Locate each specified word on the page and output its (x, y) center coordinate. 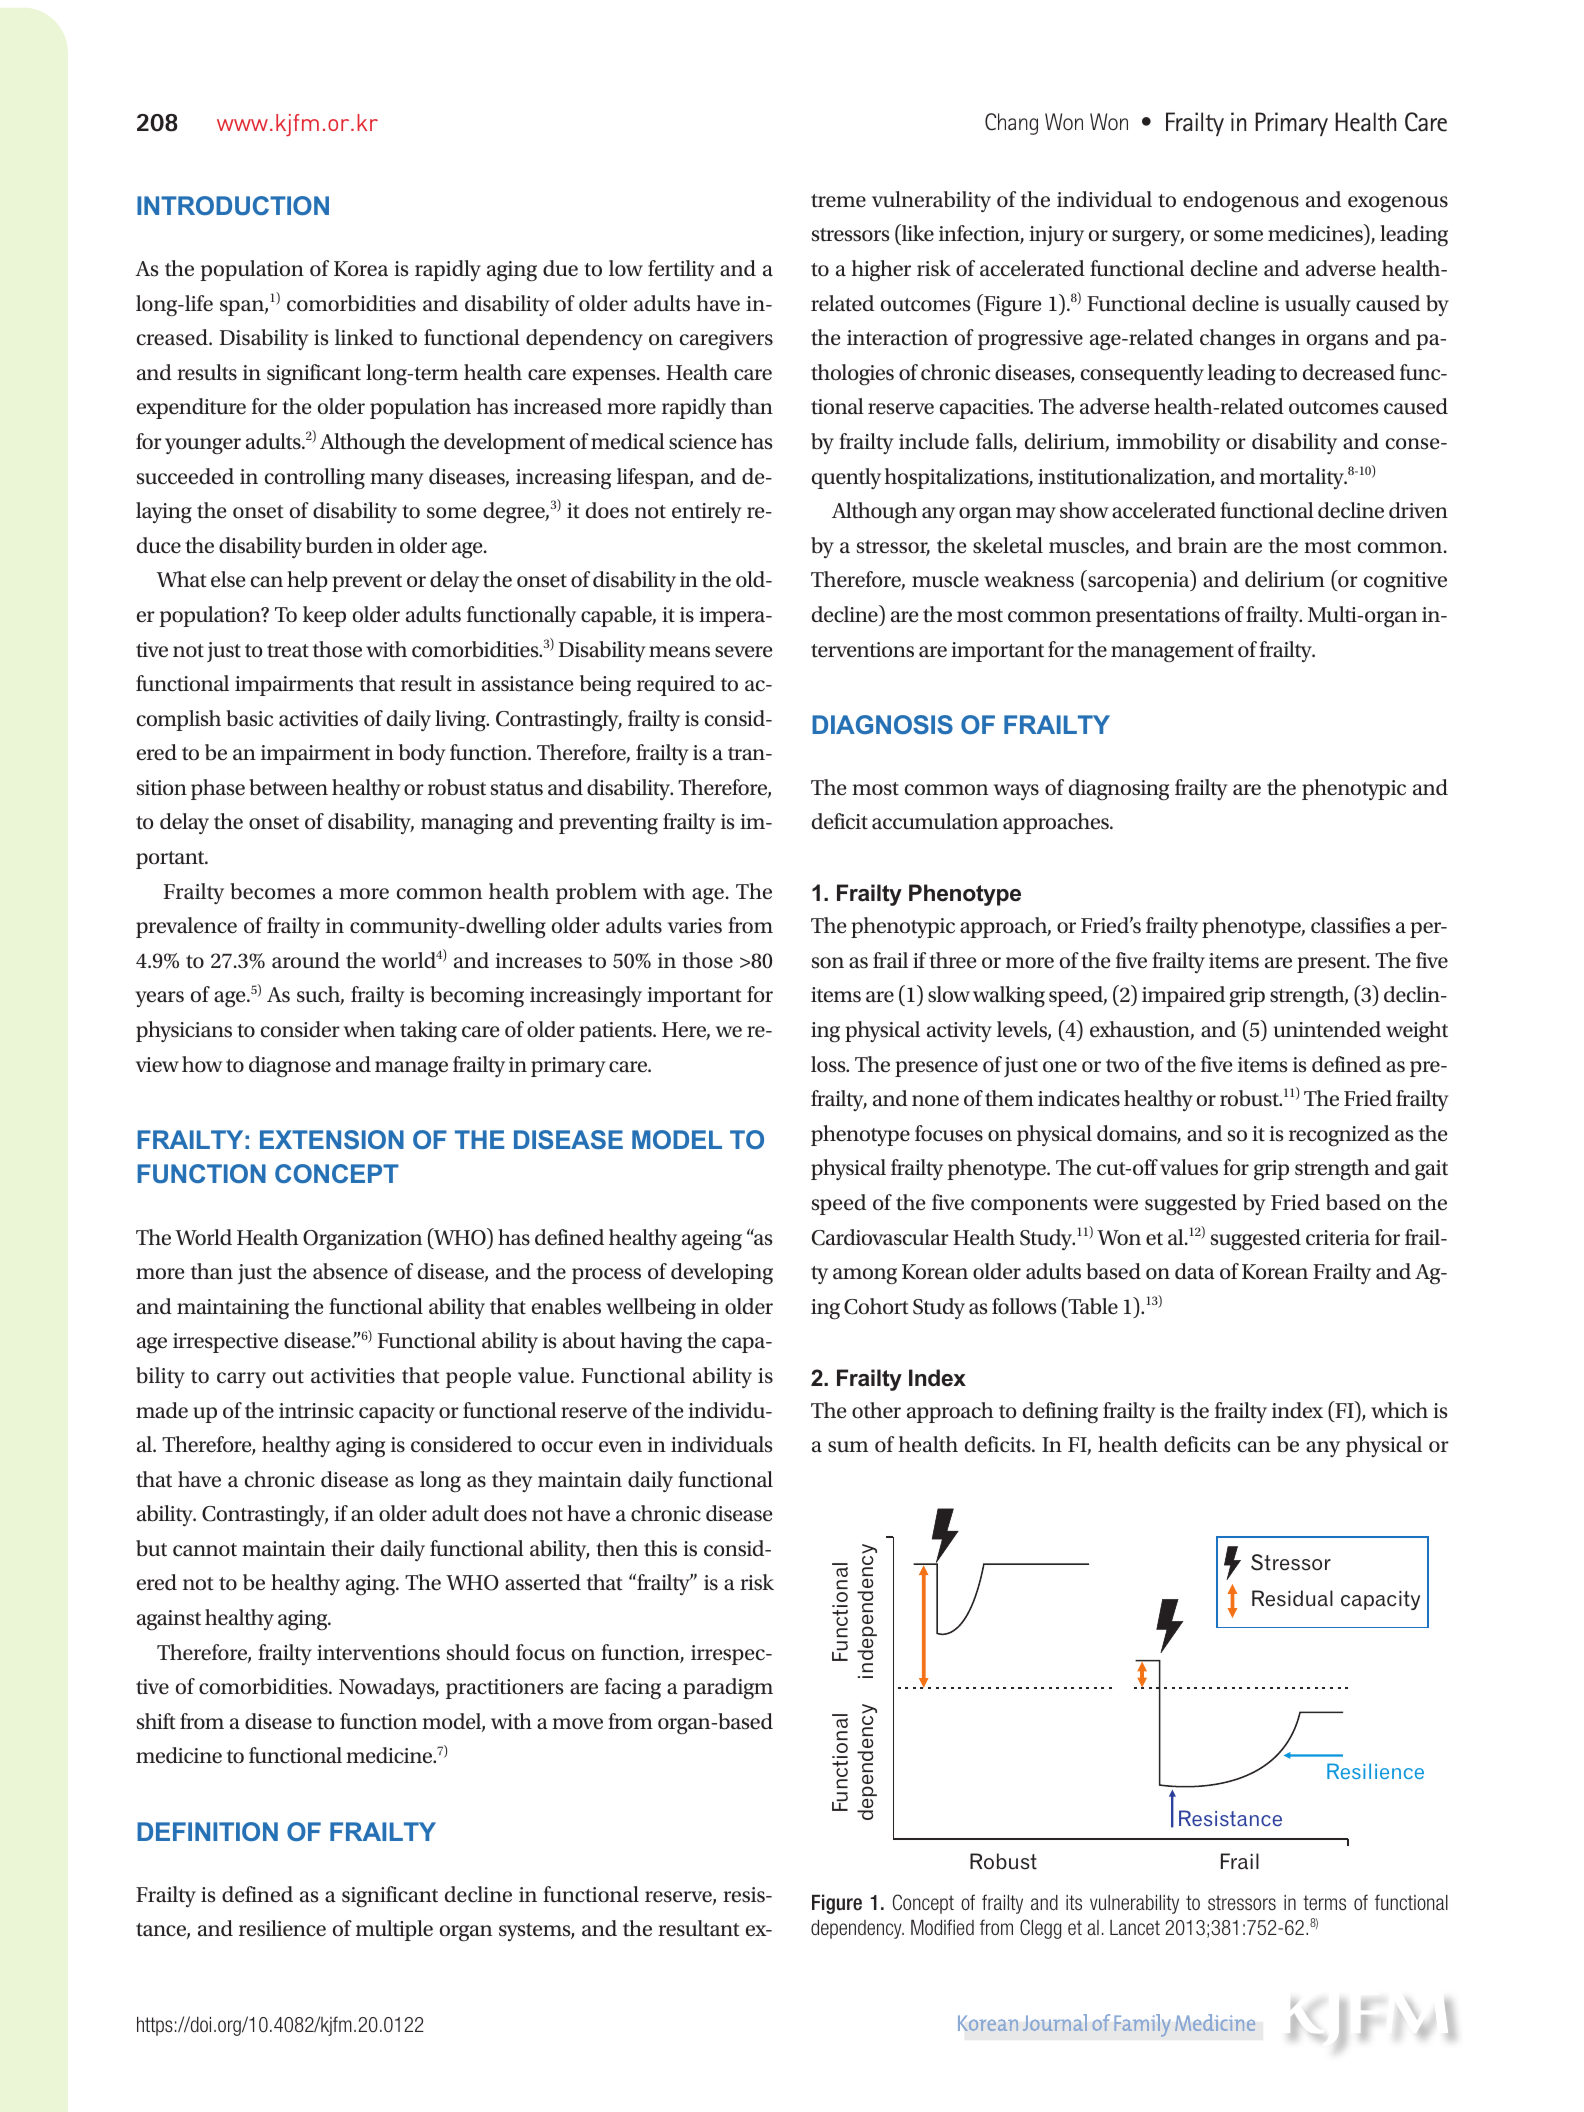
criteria (1338, 1238)
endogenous (1241, 202)
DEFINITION (207, 1831)
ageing (712, 1240)
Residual (1292, 1598)
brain (1202, 545)
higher (881, 271)
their (353, 1548)
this (660, 1548)
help (307, 581)
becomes (272, 891)
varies (695, 926)
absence (350, 1271)
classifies (1350, 925)
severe (743, 652)
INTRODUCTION (233, 205)
